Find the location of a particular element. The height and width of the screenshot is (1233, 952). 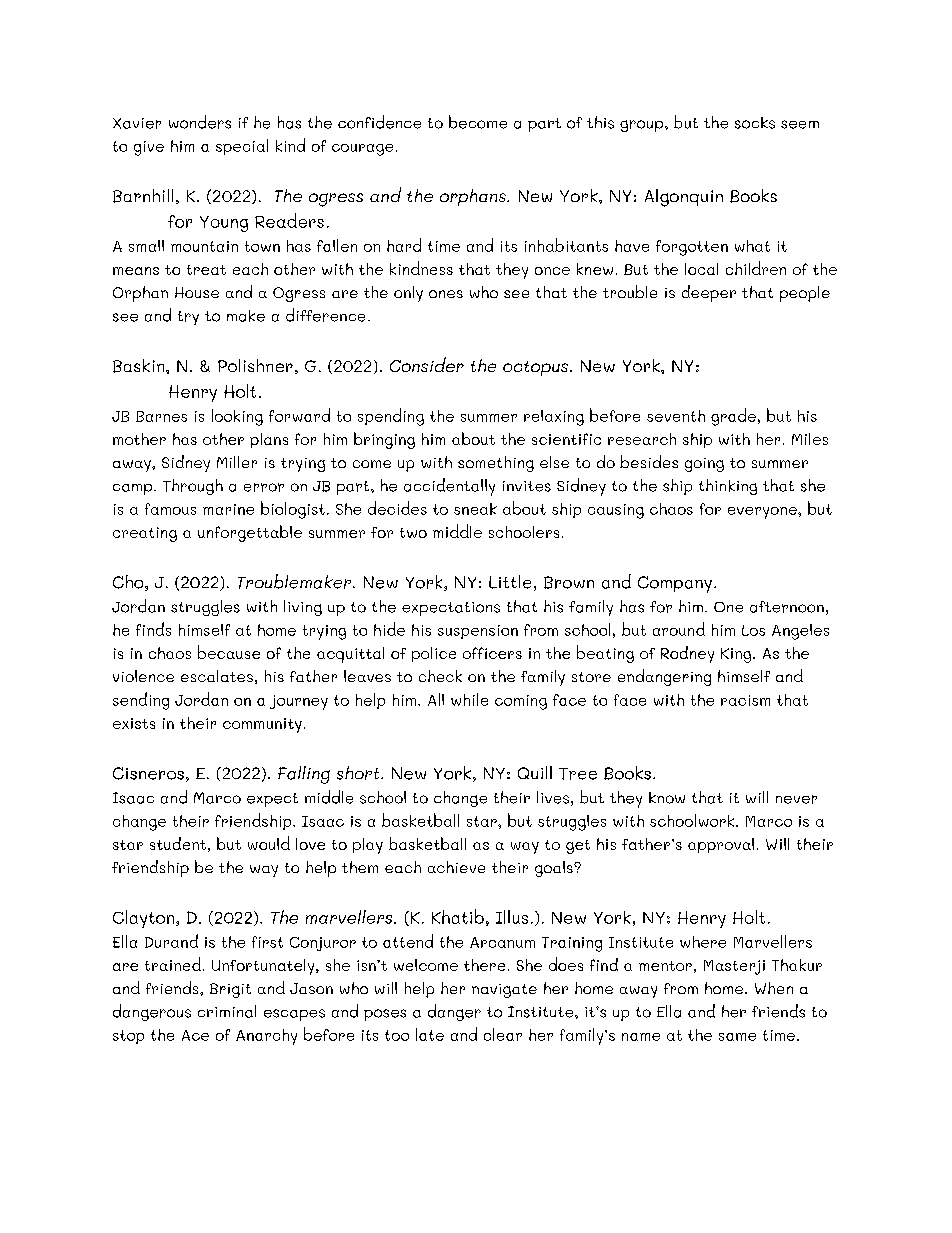

Little is located at coordinates (510, 582).
